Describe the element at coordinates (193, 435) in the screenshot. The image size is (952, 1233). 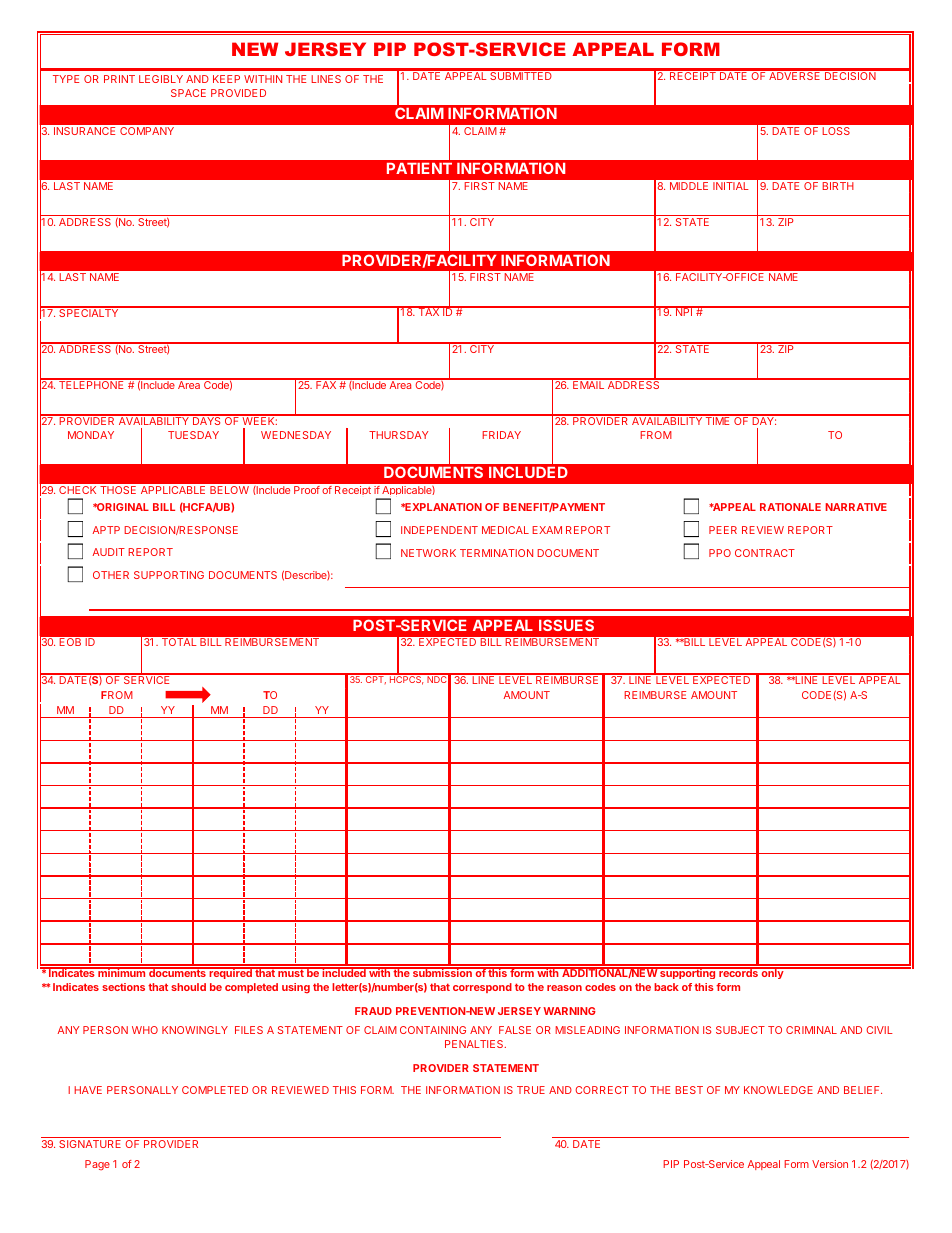
I see `TUESDAY` at that location.
